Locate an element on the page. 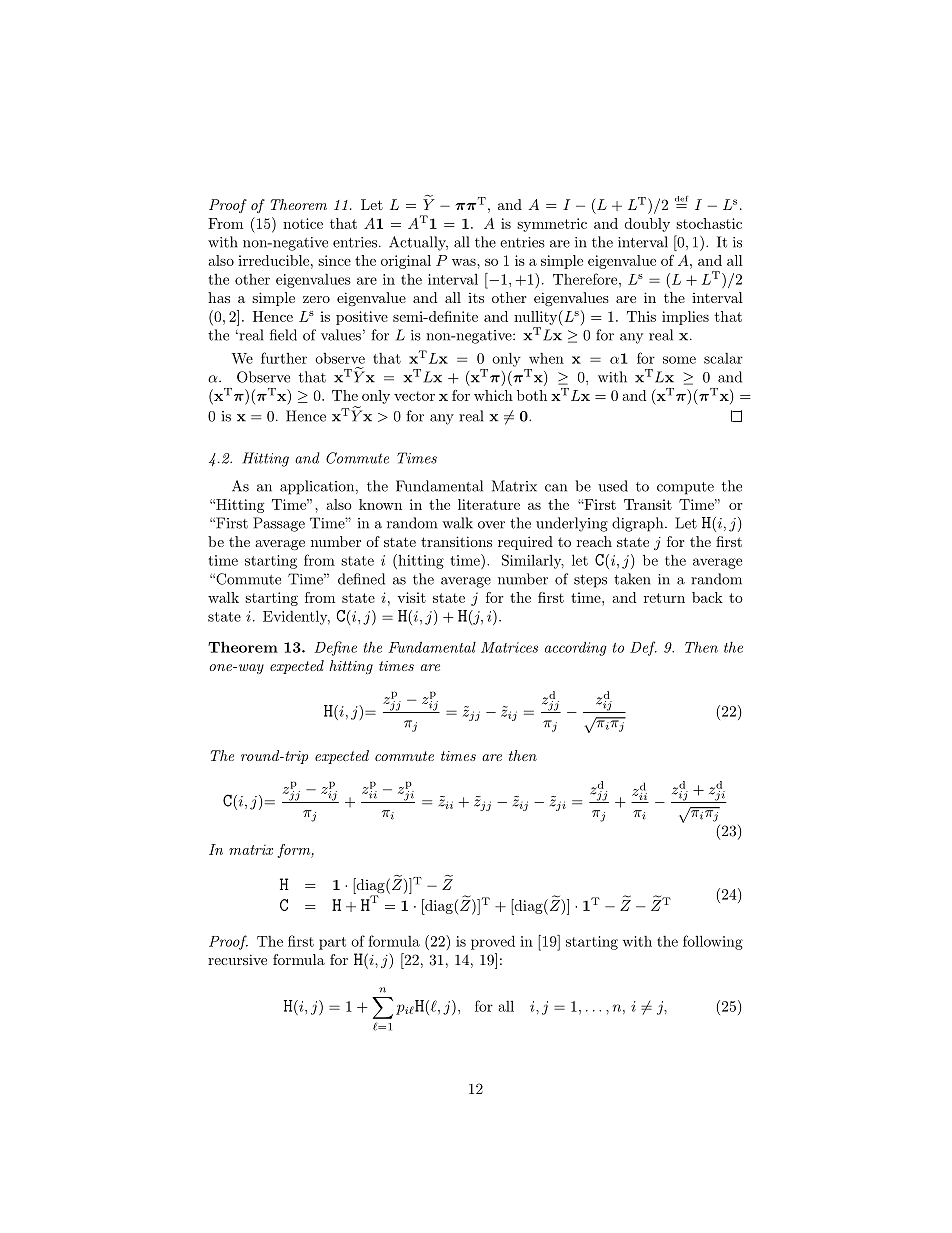  Similarly is located at coordinates (533, 561).
